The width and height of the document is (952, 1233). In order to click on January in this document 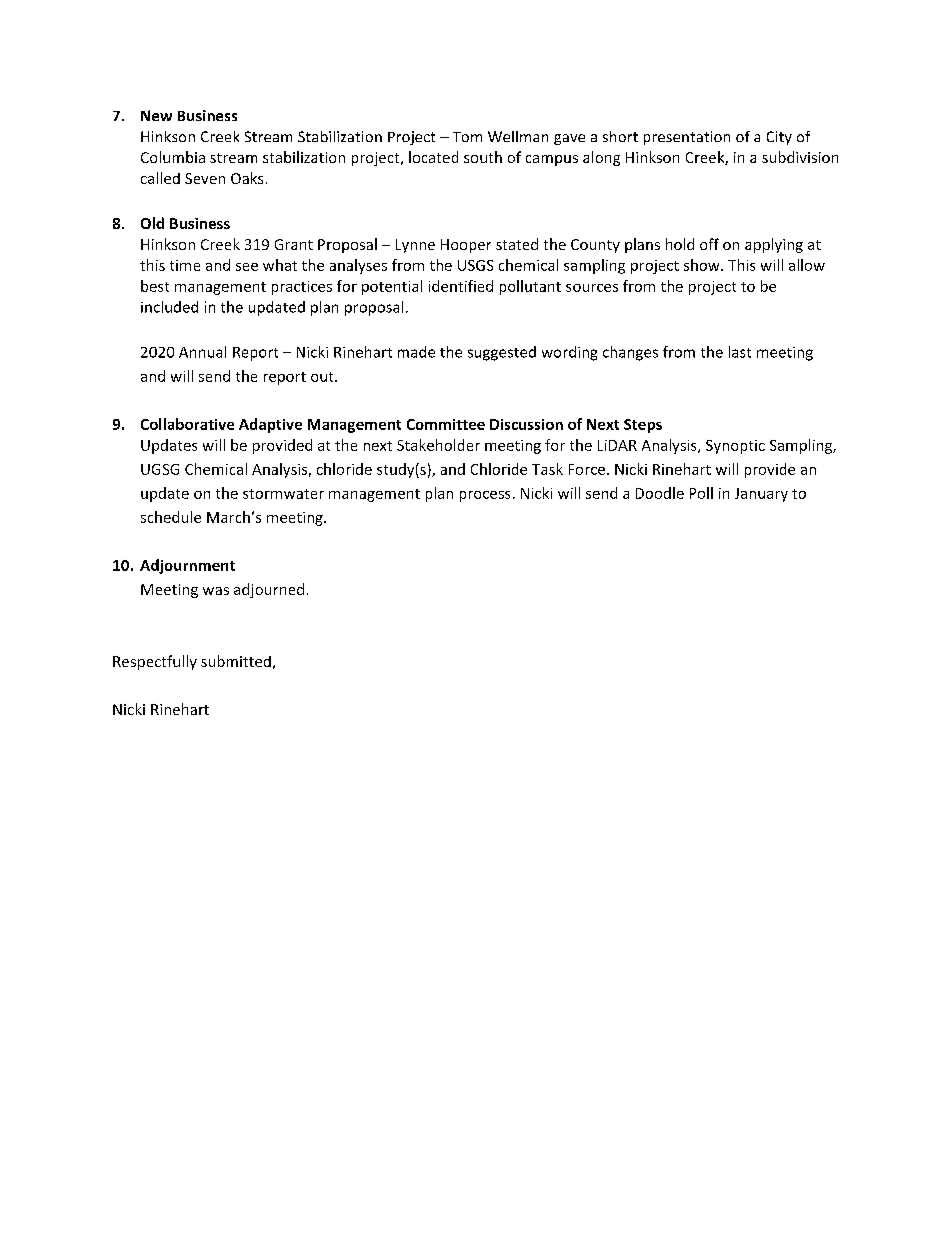, I will do `click(761, 495)`.
